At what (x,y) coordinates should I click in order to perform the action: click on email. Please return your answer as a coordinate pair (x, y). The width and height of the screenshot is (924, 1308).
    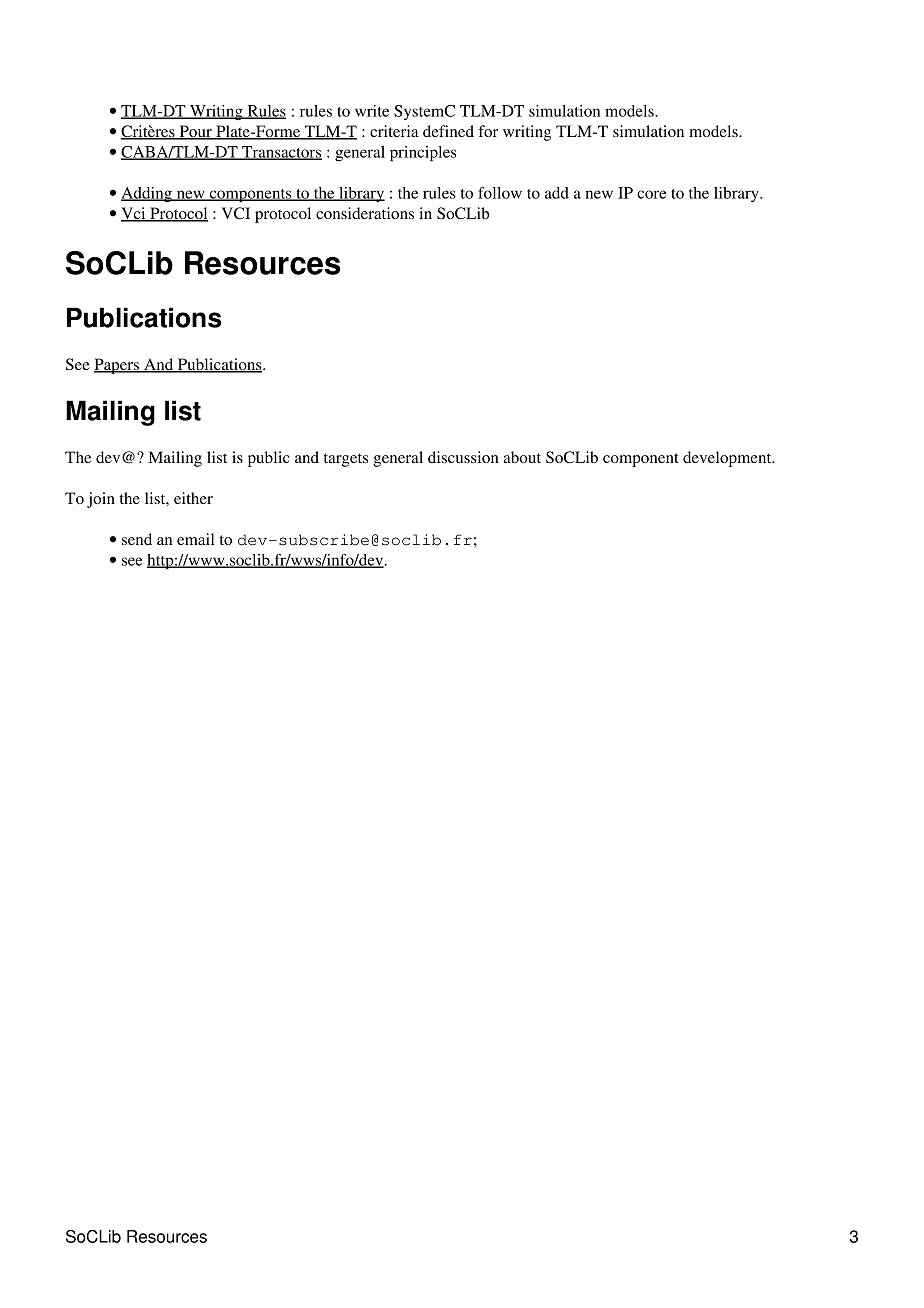
    Looking at the image, I should click on (195, 539).
